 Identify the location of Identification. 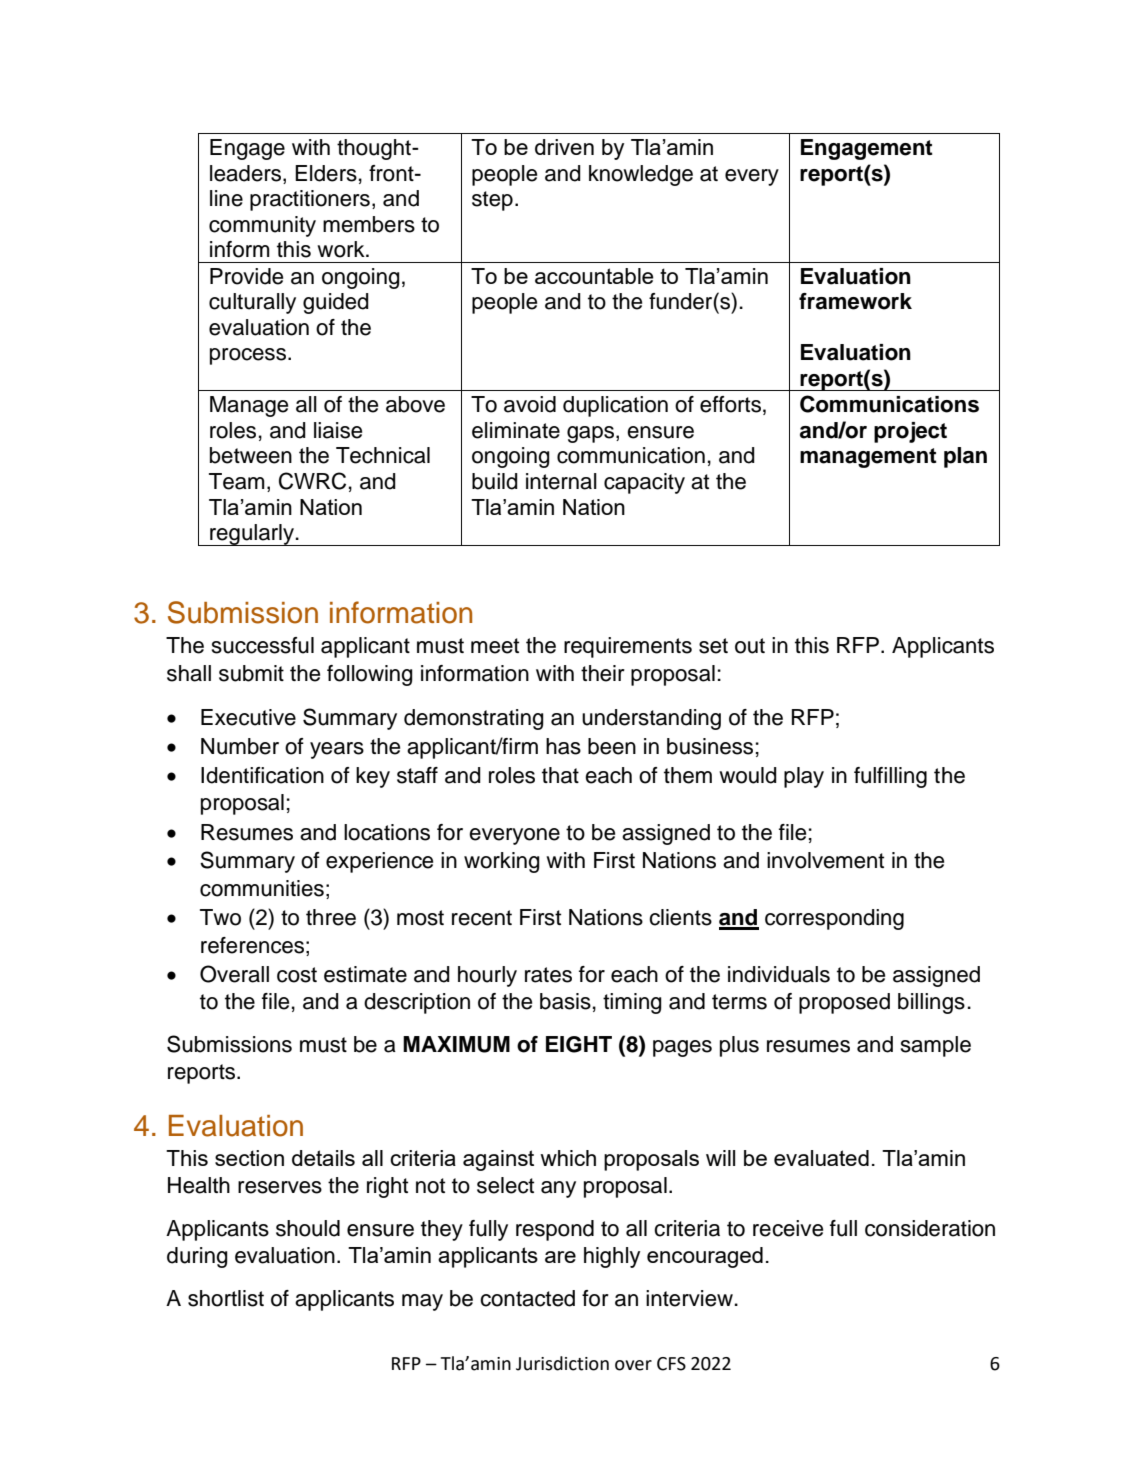
(262, 775).
